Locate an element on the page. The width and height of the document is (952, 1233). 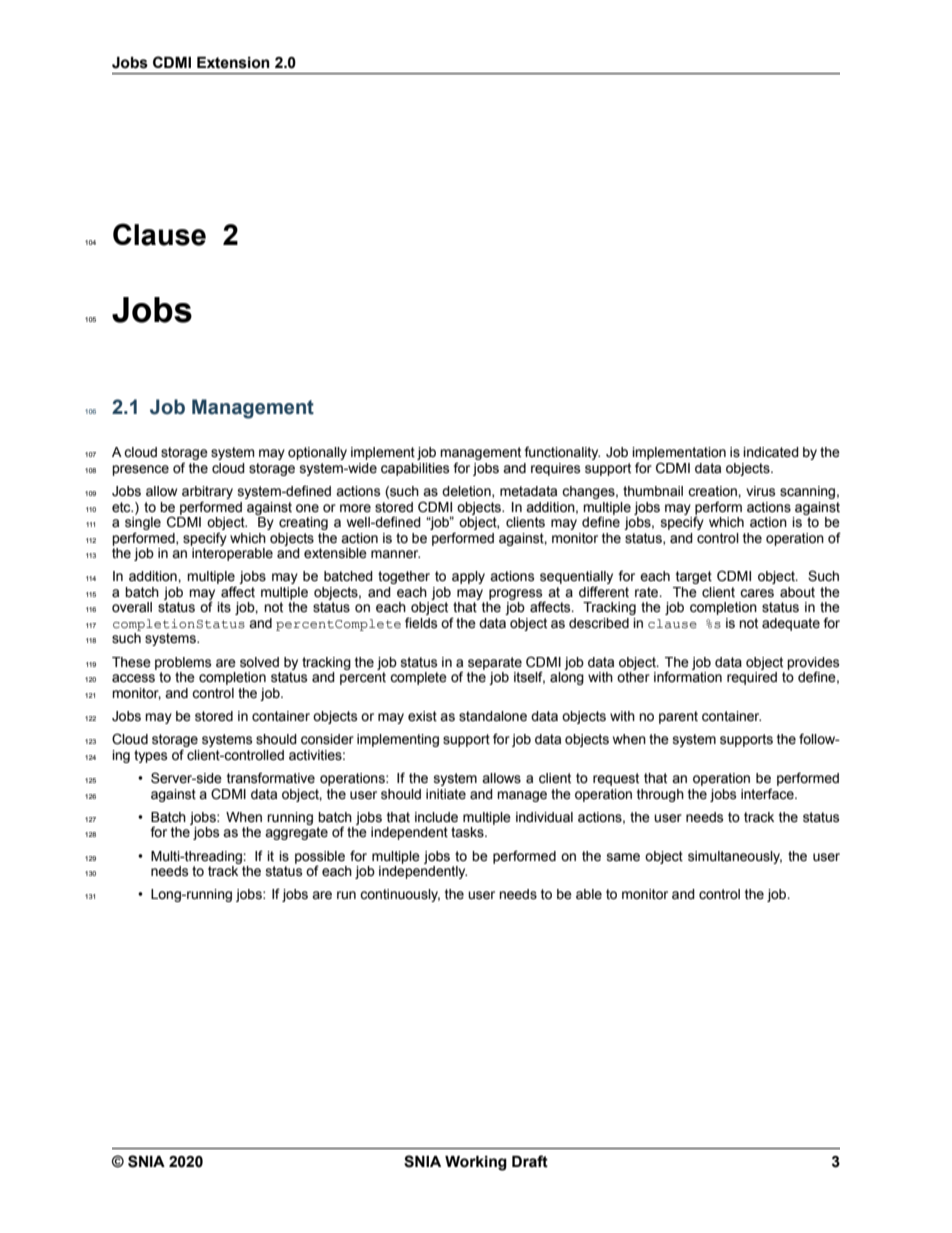
standalone is located at coordinates (493, 716).
